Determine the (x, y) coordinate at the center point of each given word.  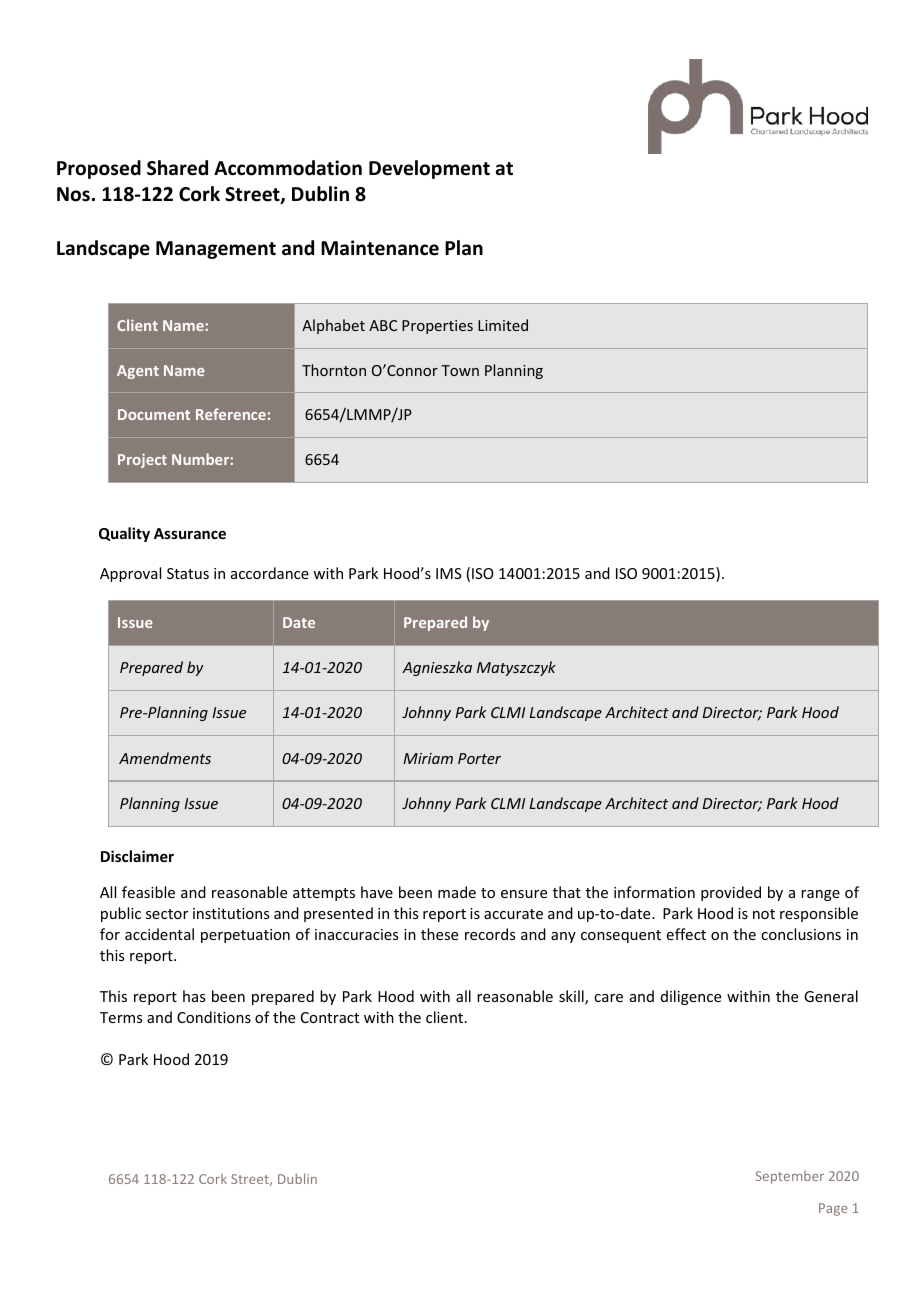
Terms (121, 1017)
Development (429, 169)
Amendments (165, 758)
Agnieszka (437, 668)
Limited (503, 325)
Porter (479, 758)
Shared (177, 168)
